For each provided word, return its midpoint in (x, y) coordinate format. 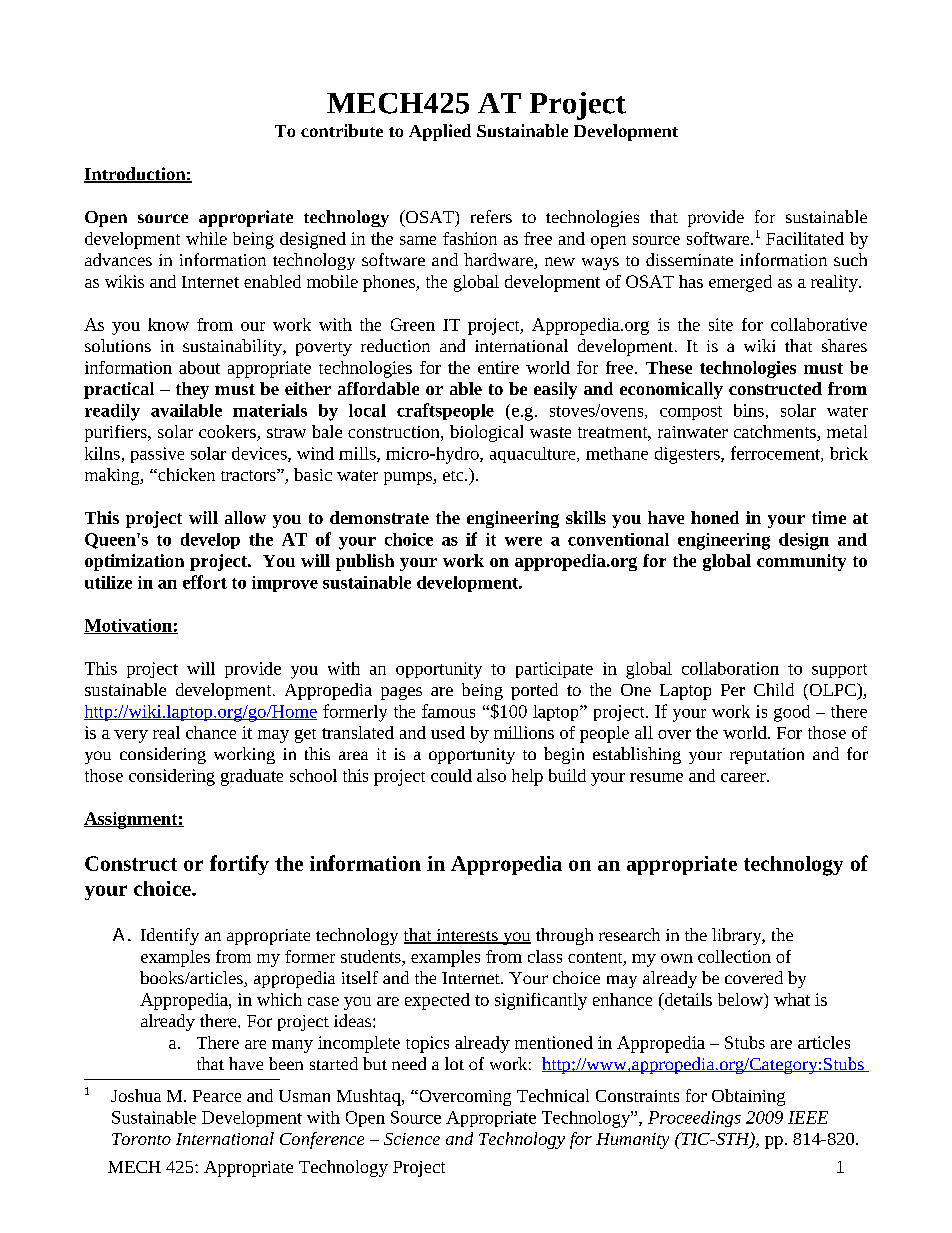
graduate (252, 777)
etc (454, 476)
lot (454, 1063)
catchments (776, 433)
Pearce (217, 1096)
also (491, 775)
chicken (185, 474)
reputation (767, 756)
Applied (440, 132)
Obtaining (748, 1097)
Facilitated (805, 238)
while (206, 238)
